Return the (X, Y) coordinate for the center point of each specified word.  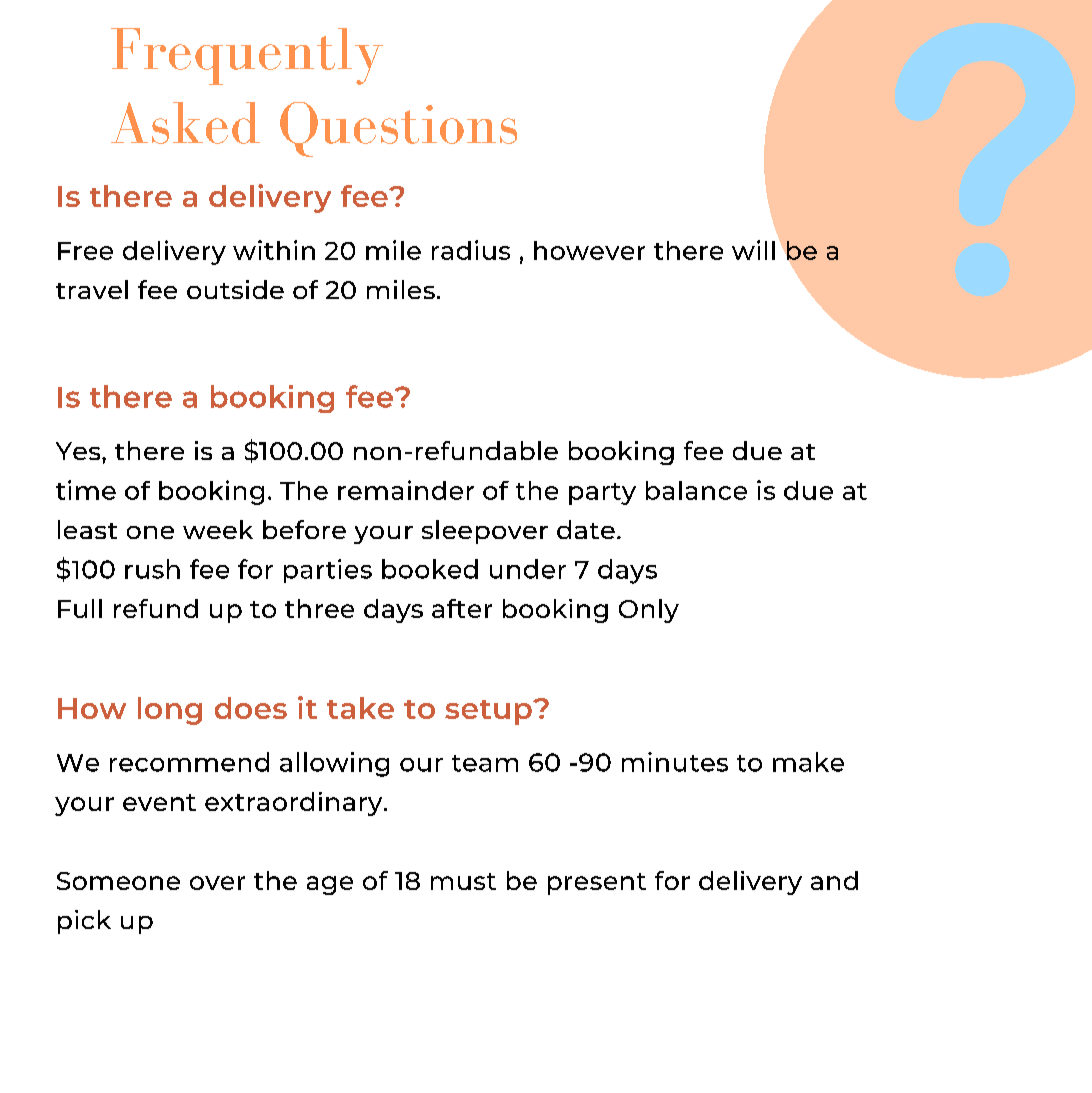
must (463, 881)
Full (80, 608)
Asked (185, 123)
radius (471, 250)
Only (649, 611)
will (753, 250)
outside (235, 289)
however (589, 250)
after (462, 608)
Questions (398, 129)
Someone (118, 881)
